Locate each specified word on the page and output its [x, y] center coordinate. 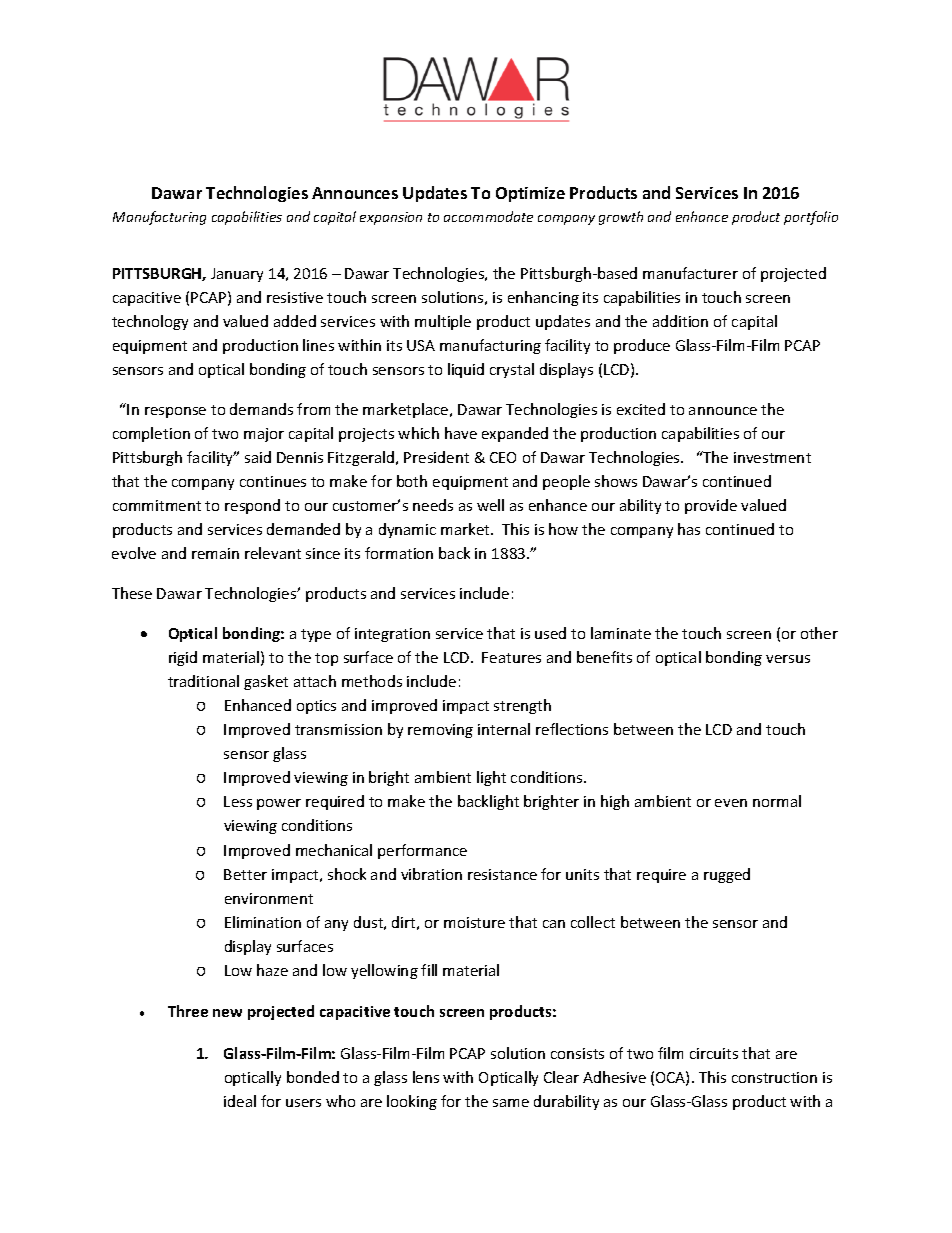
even [731, 803]
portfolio [811, 218]
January [237, 275]
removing [440, 731]
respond [252, 506]
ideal [240, 1101]
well [490, 505]
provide [711, 506]
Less [238, 801]
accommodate [488, 216]
